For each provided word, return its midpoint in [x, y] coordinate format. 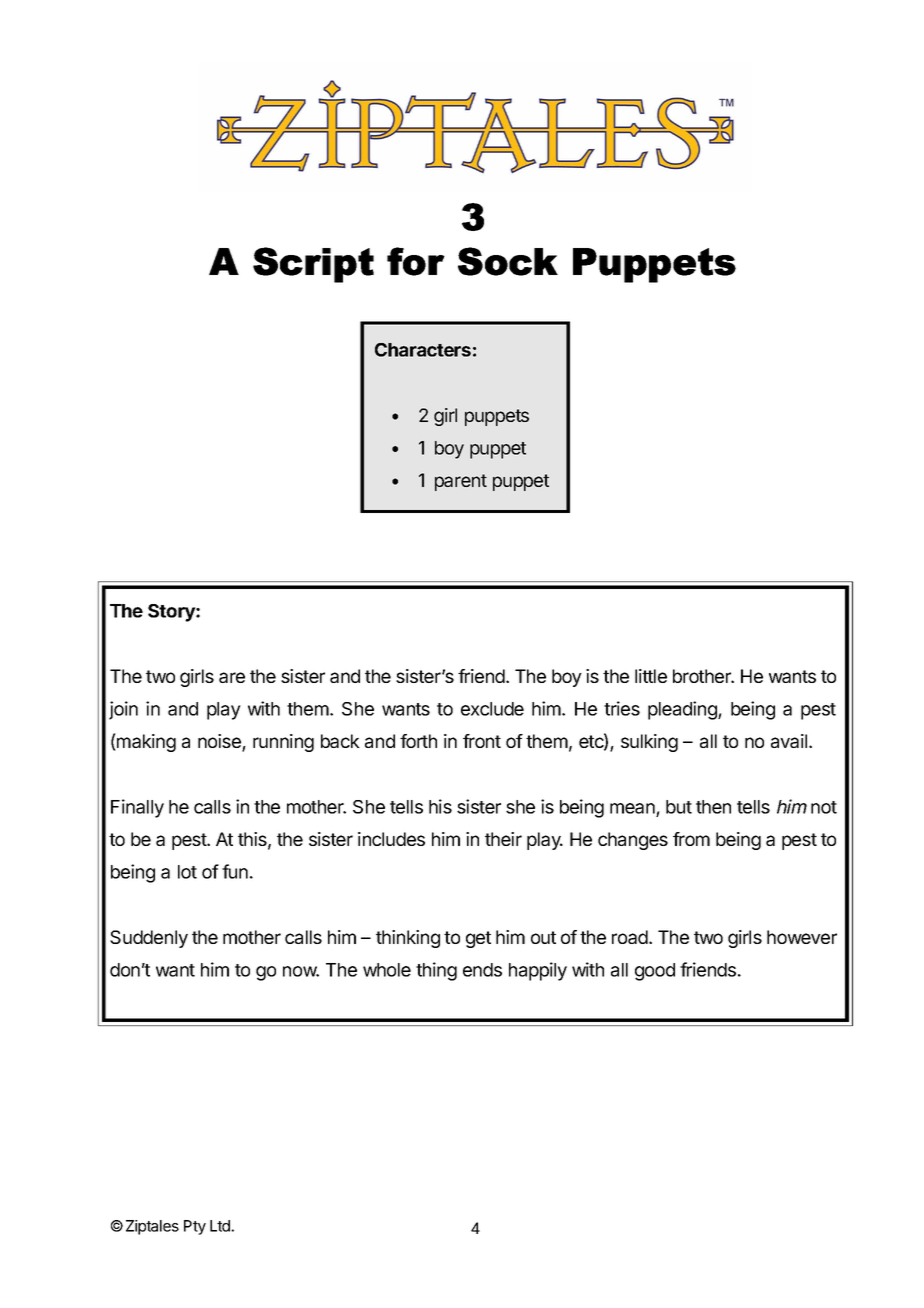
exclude [492, 709]
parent [461, 482]
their [503, 839]
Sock [508, 261]
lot [187, 872]
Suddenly [149, 939]
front [482, 741]
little [651, 676]
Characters [423, 350]
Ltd [221, 1226]
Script [313, 265]
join [123, 710]
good [655, 972]
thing [436, 971]
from [691, 839]
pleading [683, 710]
